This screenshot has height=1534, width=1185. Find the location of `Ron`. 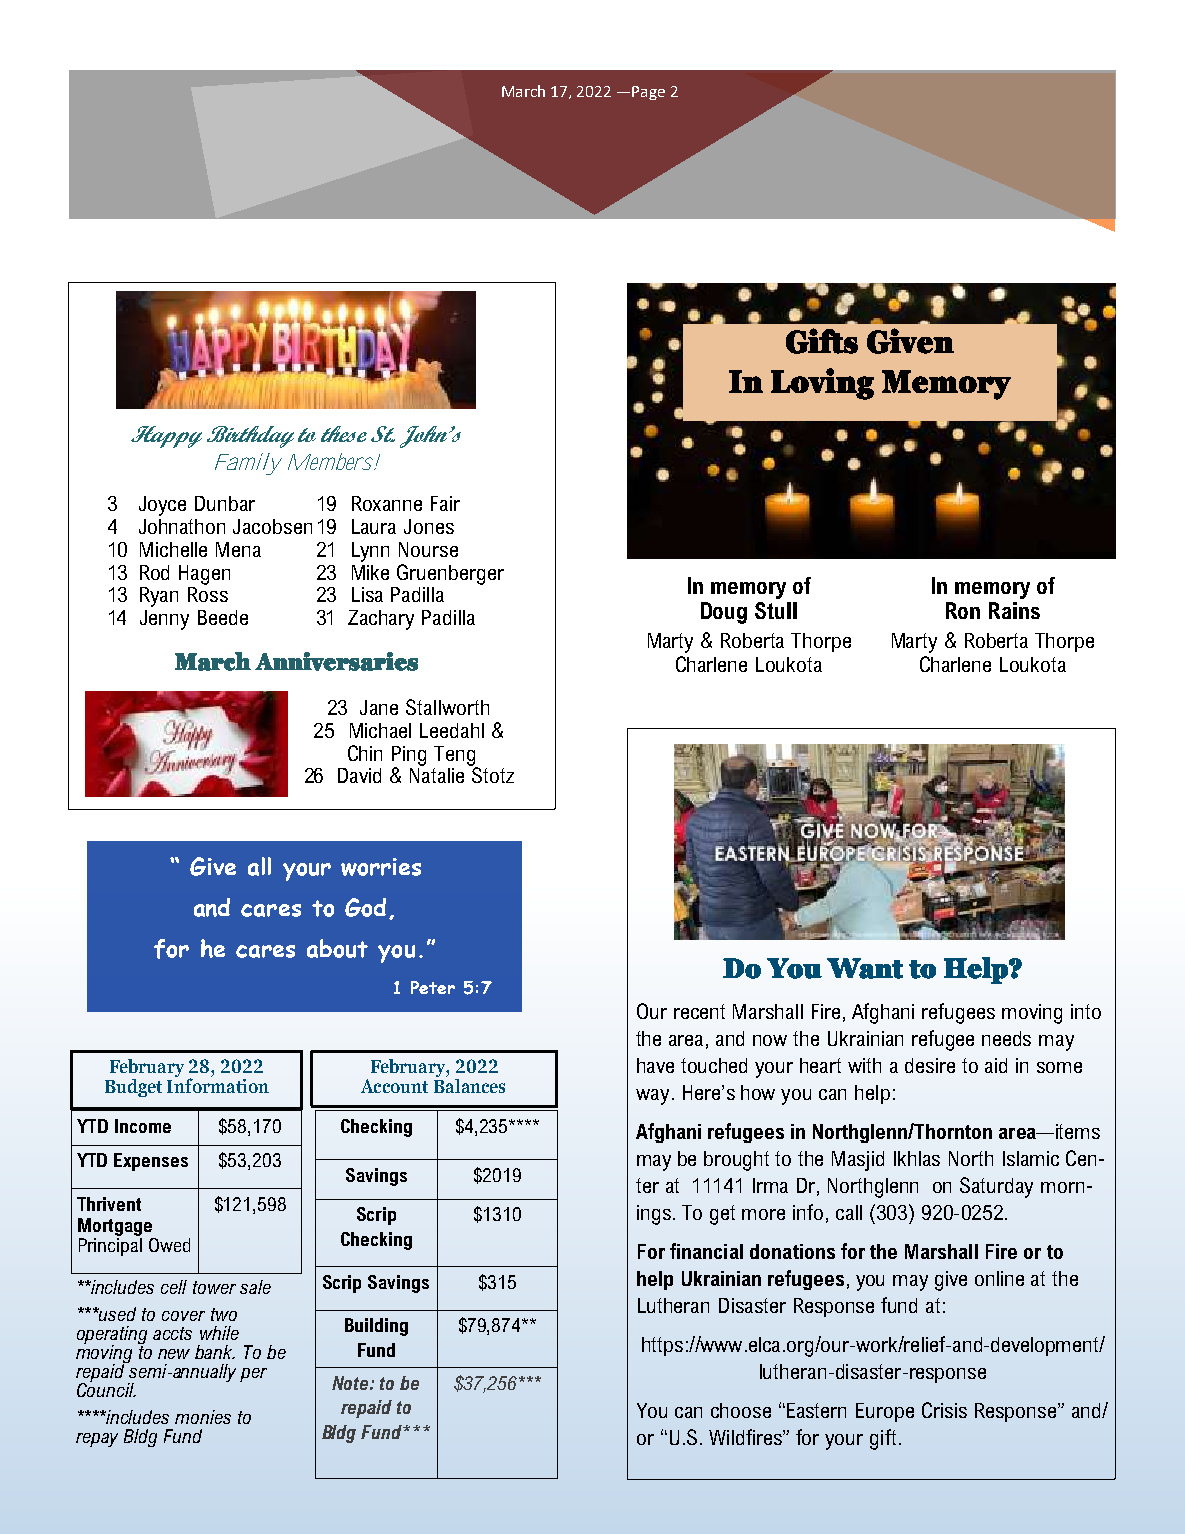

Ron is located at coordinates (963, 610).
